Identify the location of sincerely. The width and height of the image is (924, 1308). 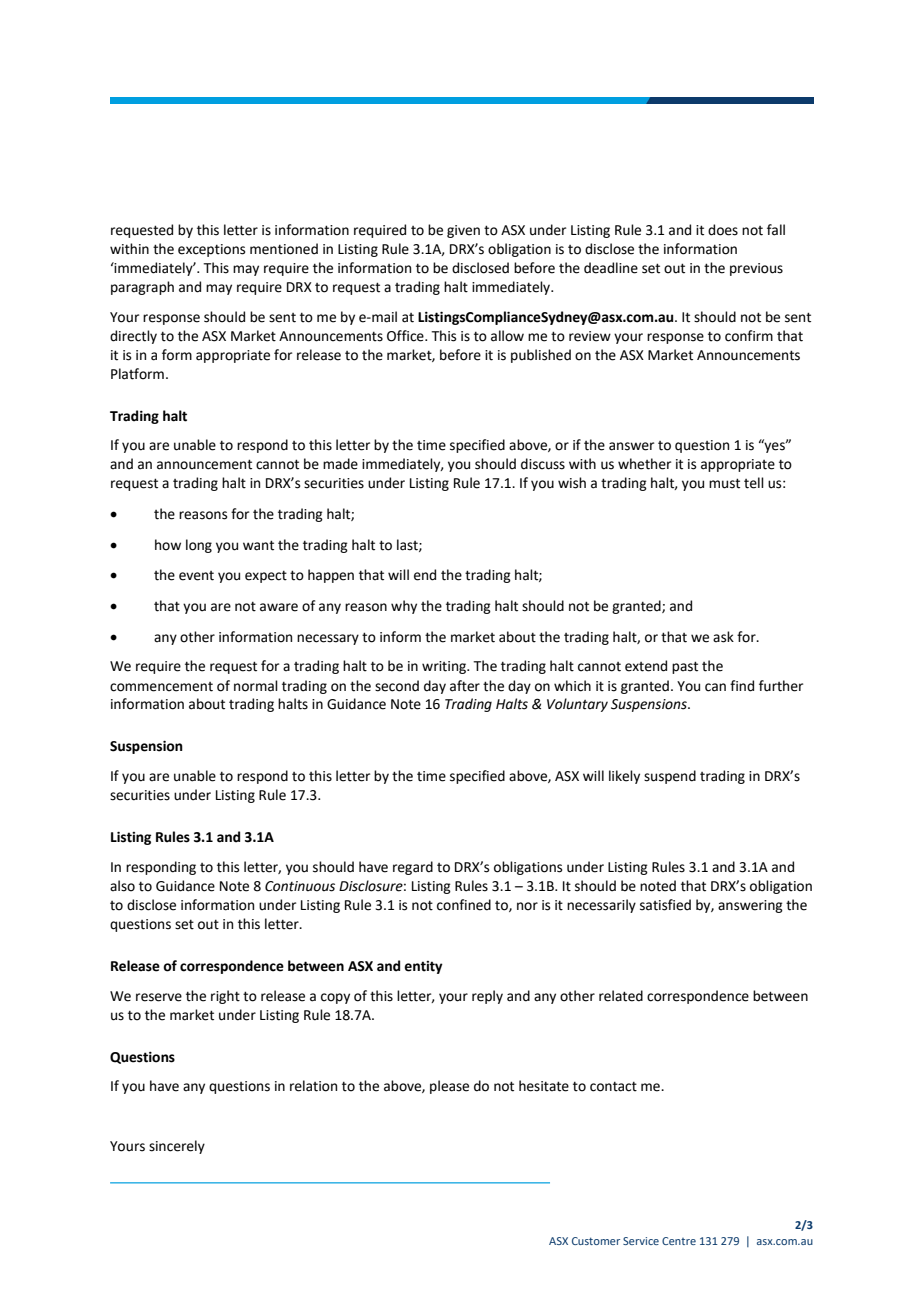
(177, 1147).
